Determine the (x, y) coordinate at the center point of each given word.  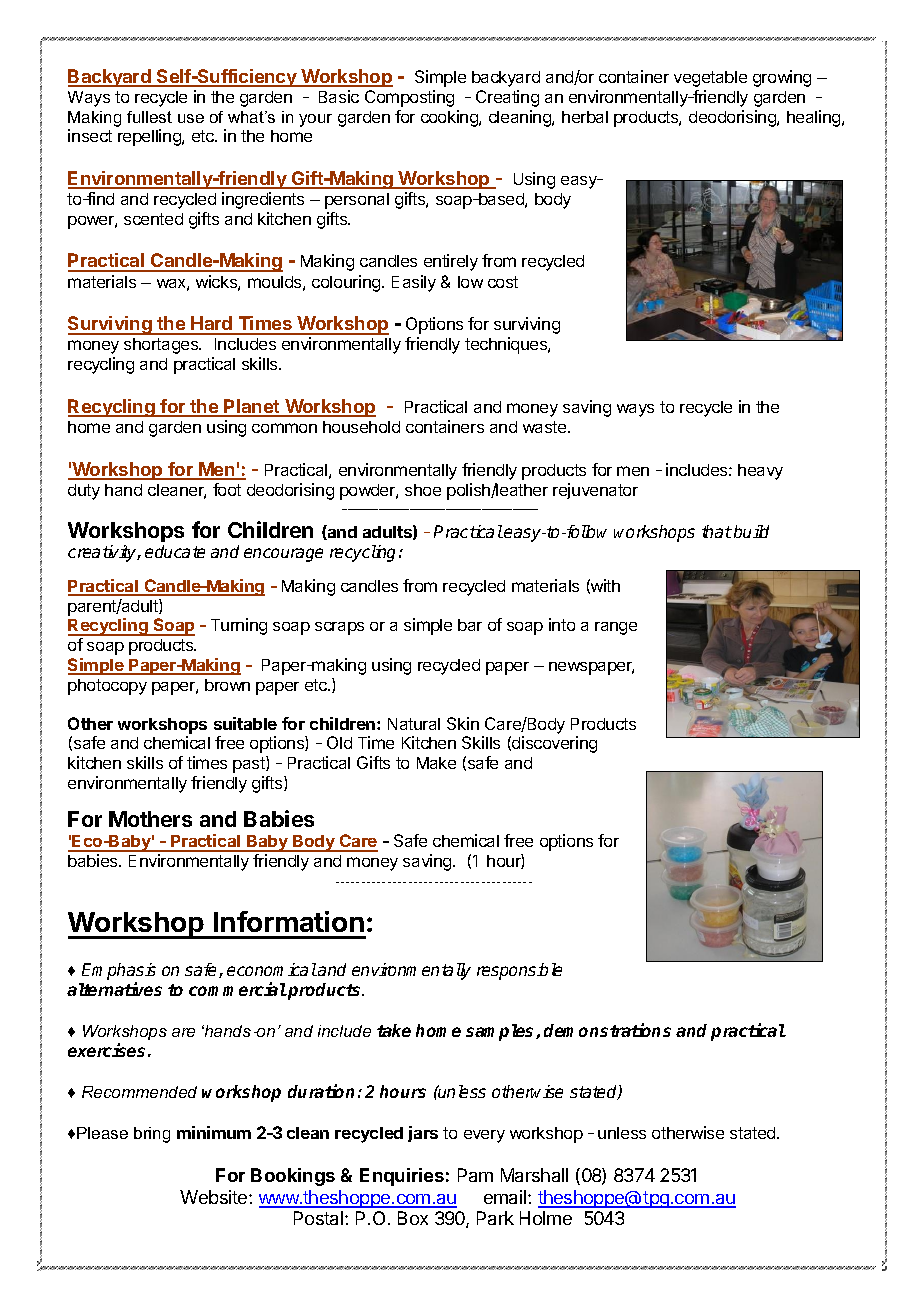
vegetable (710, 79)
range (616, 628)
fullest (149, 117)
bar (470, 625)
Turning (239, 626)
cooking (450, 118)
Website (215, 1197)
